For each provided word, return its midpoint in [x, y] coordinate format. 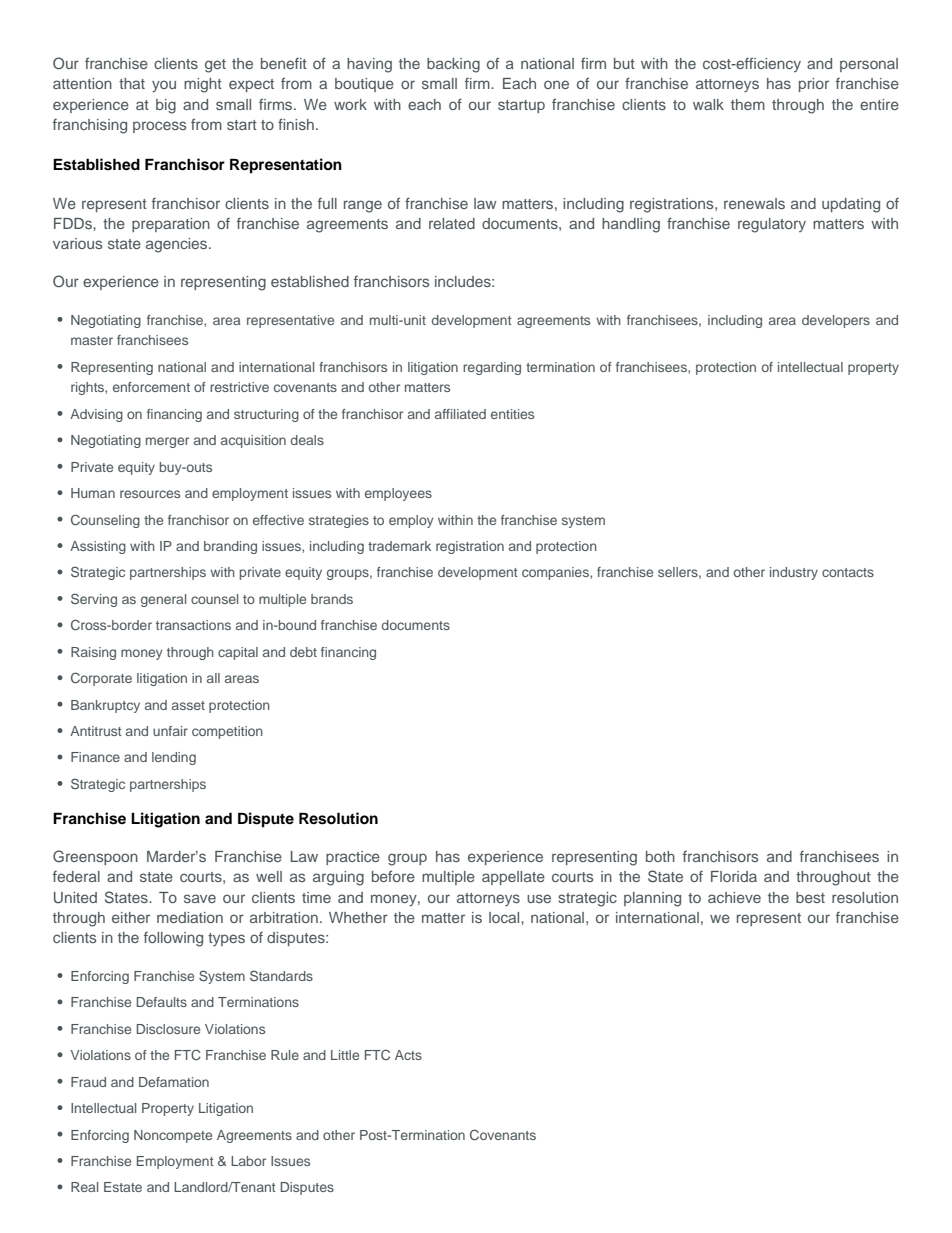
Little [345, 1055]
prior [814, 85]
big [166, 106]
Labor [248, 1161]
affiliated [460, 414]
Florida [734, 876]
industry [794, 573]
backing [453, 65]
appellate [513, 878]
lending [174, 758]
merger [167, 442]
